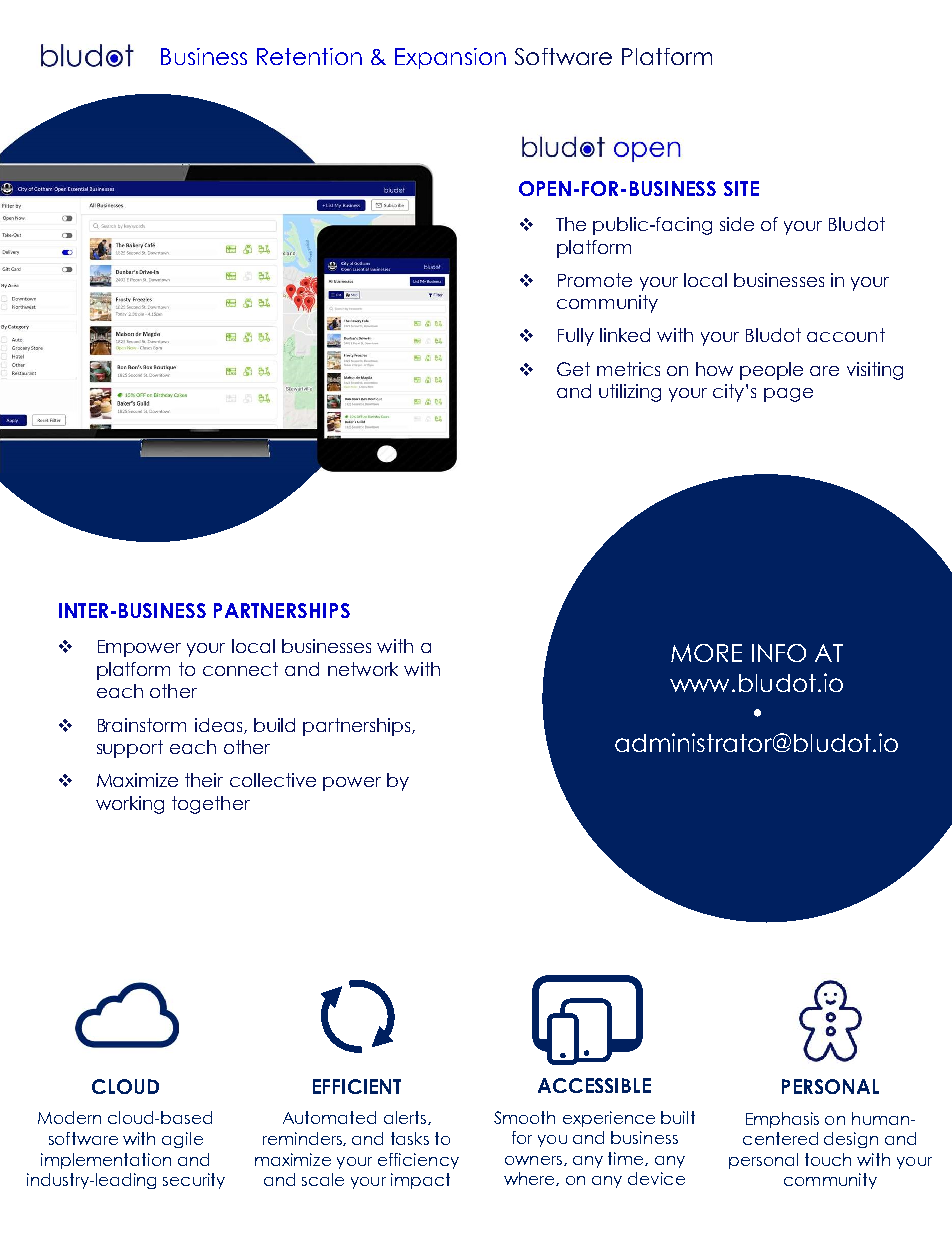 Image resolution: width=952 pixels, height=1233 pixels. I want to click on working, so click(130, 805).
